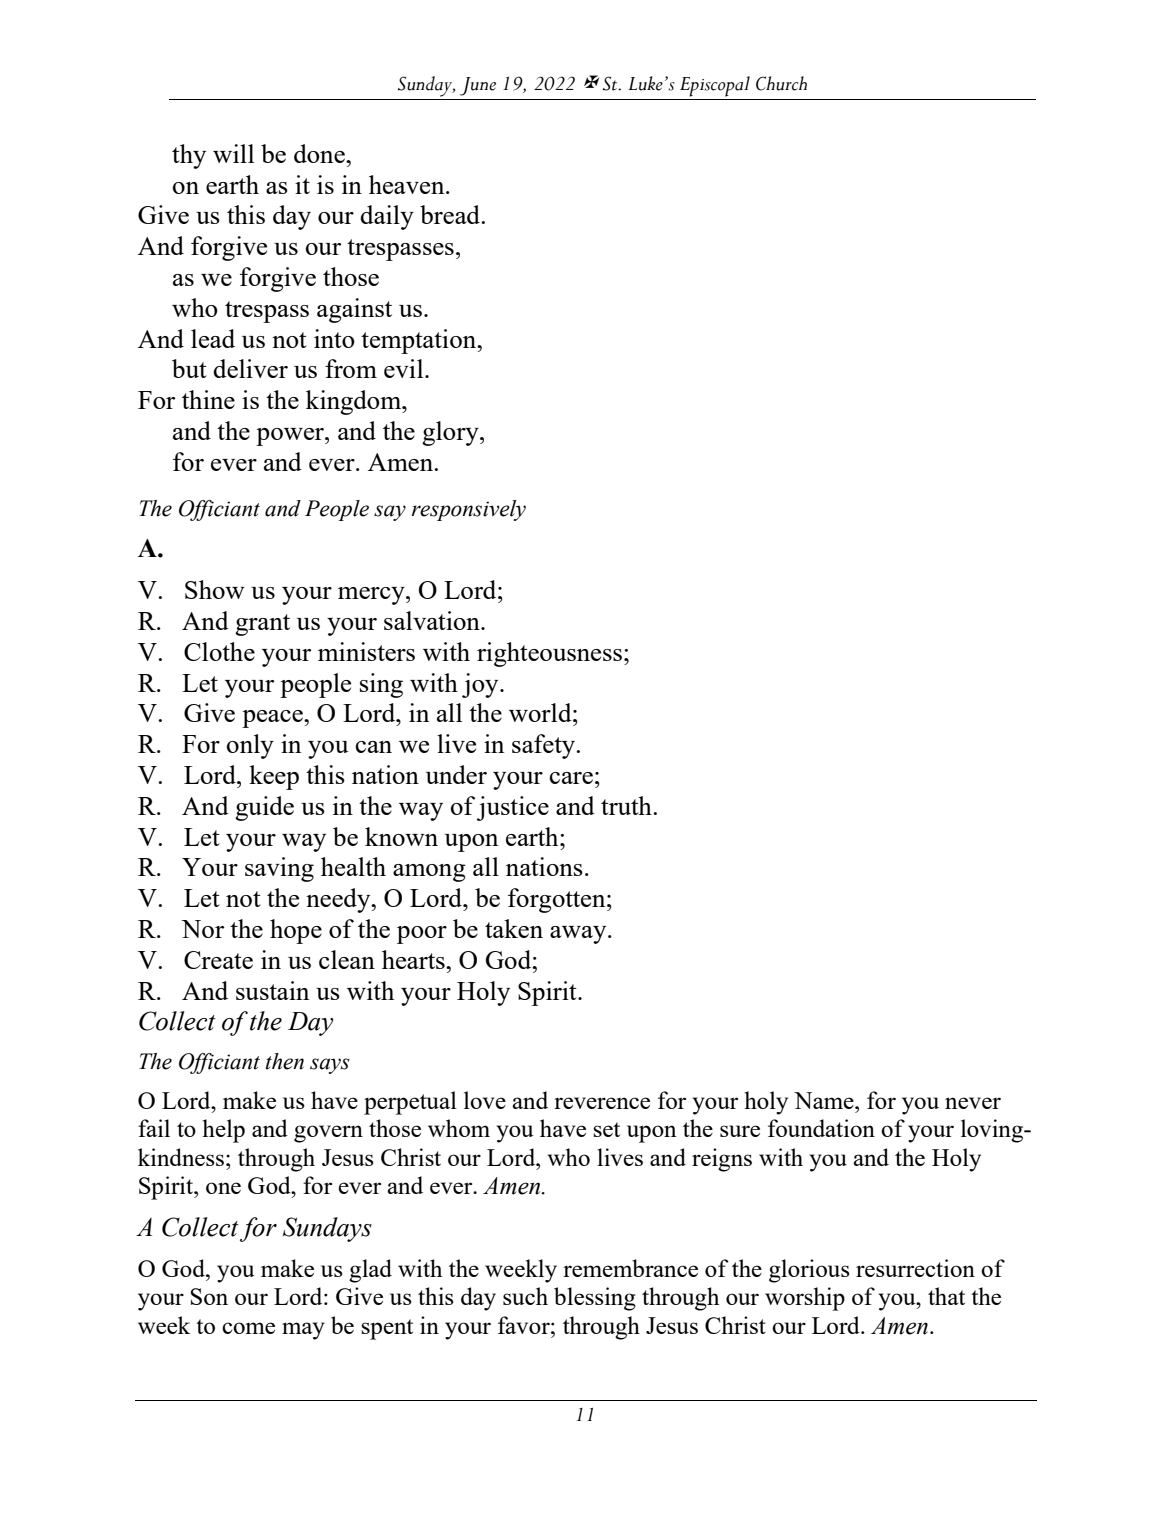 The width and height of the screenshot is (1171, 1515). What do you see at coordinates (233, 153) in the screenshot?
I see `will` at bounding box center [233, 153].
